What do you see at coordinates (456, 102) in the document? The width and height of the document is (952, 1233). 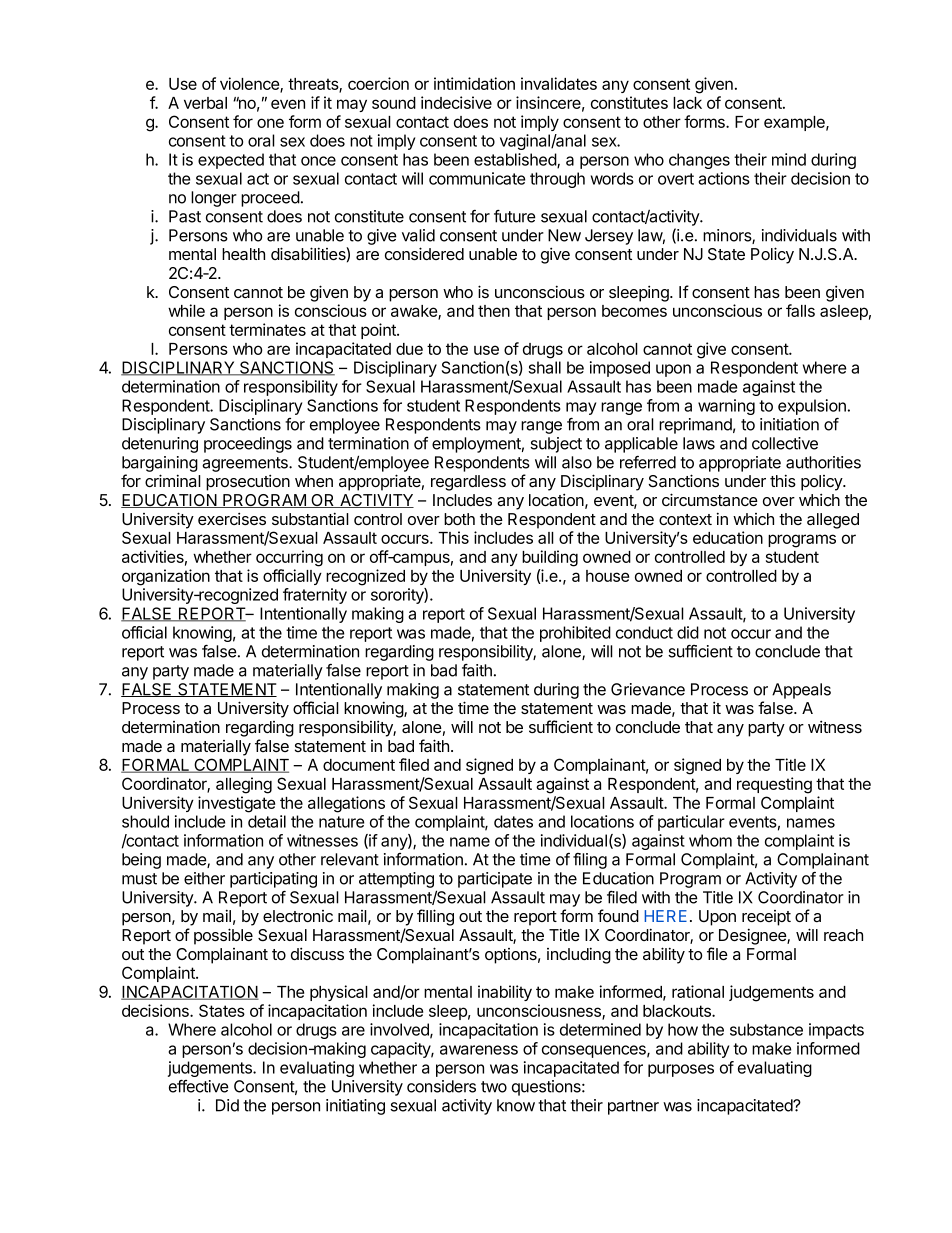 I see `indecisive` at bounding box center [456, 102].
